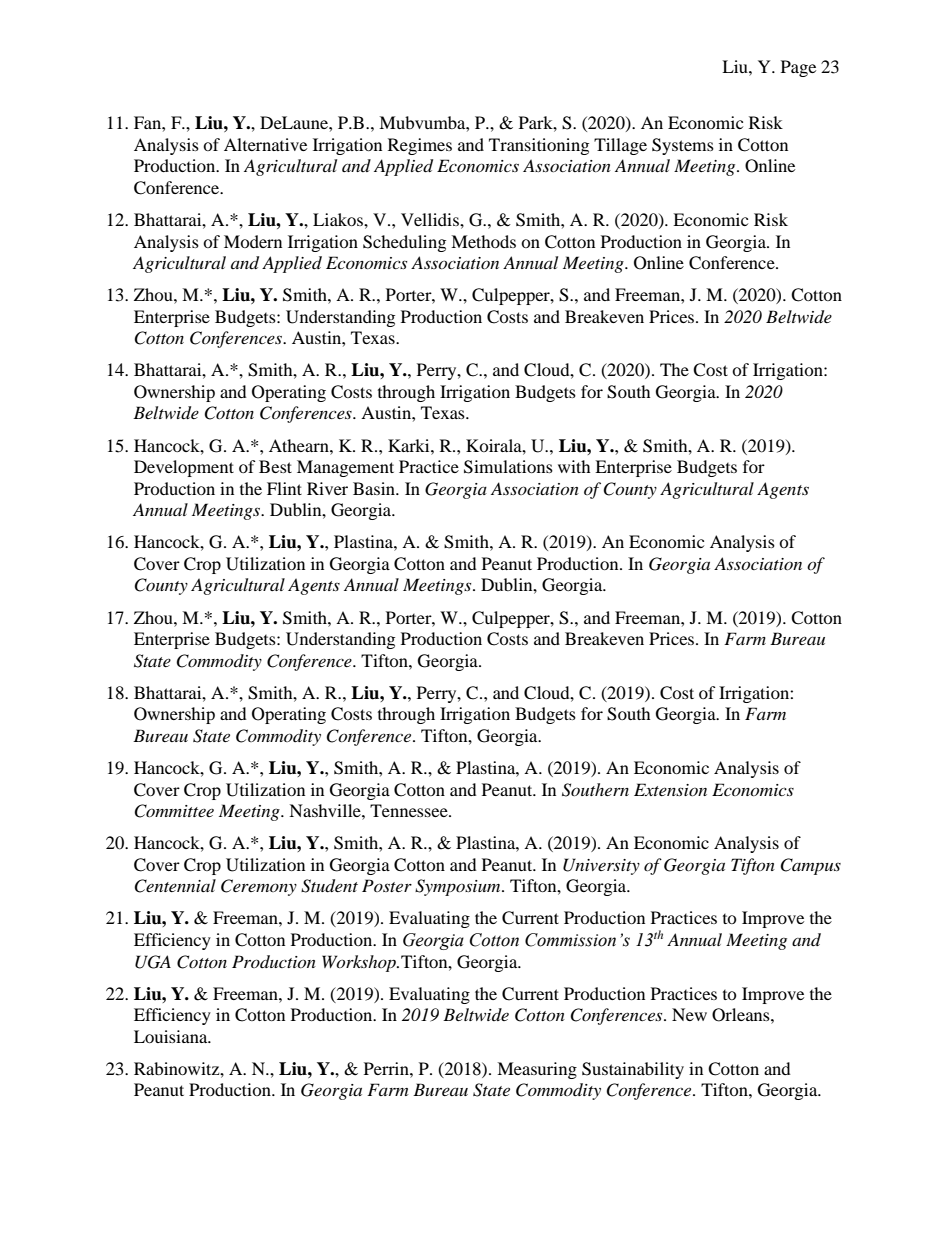 The width and height of the document is (952, 1233). Describe the element at coordinates (539, 146) in the document. I see `Transitioning` at that location.
